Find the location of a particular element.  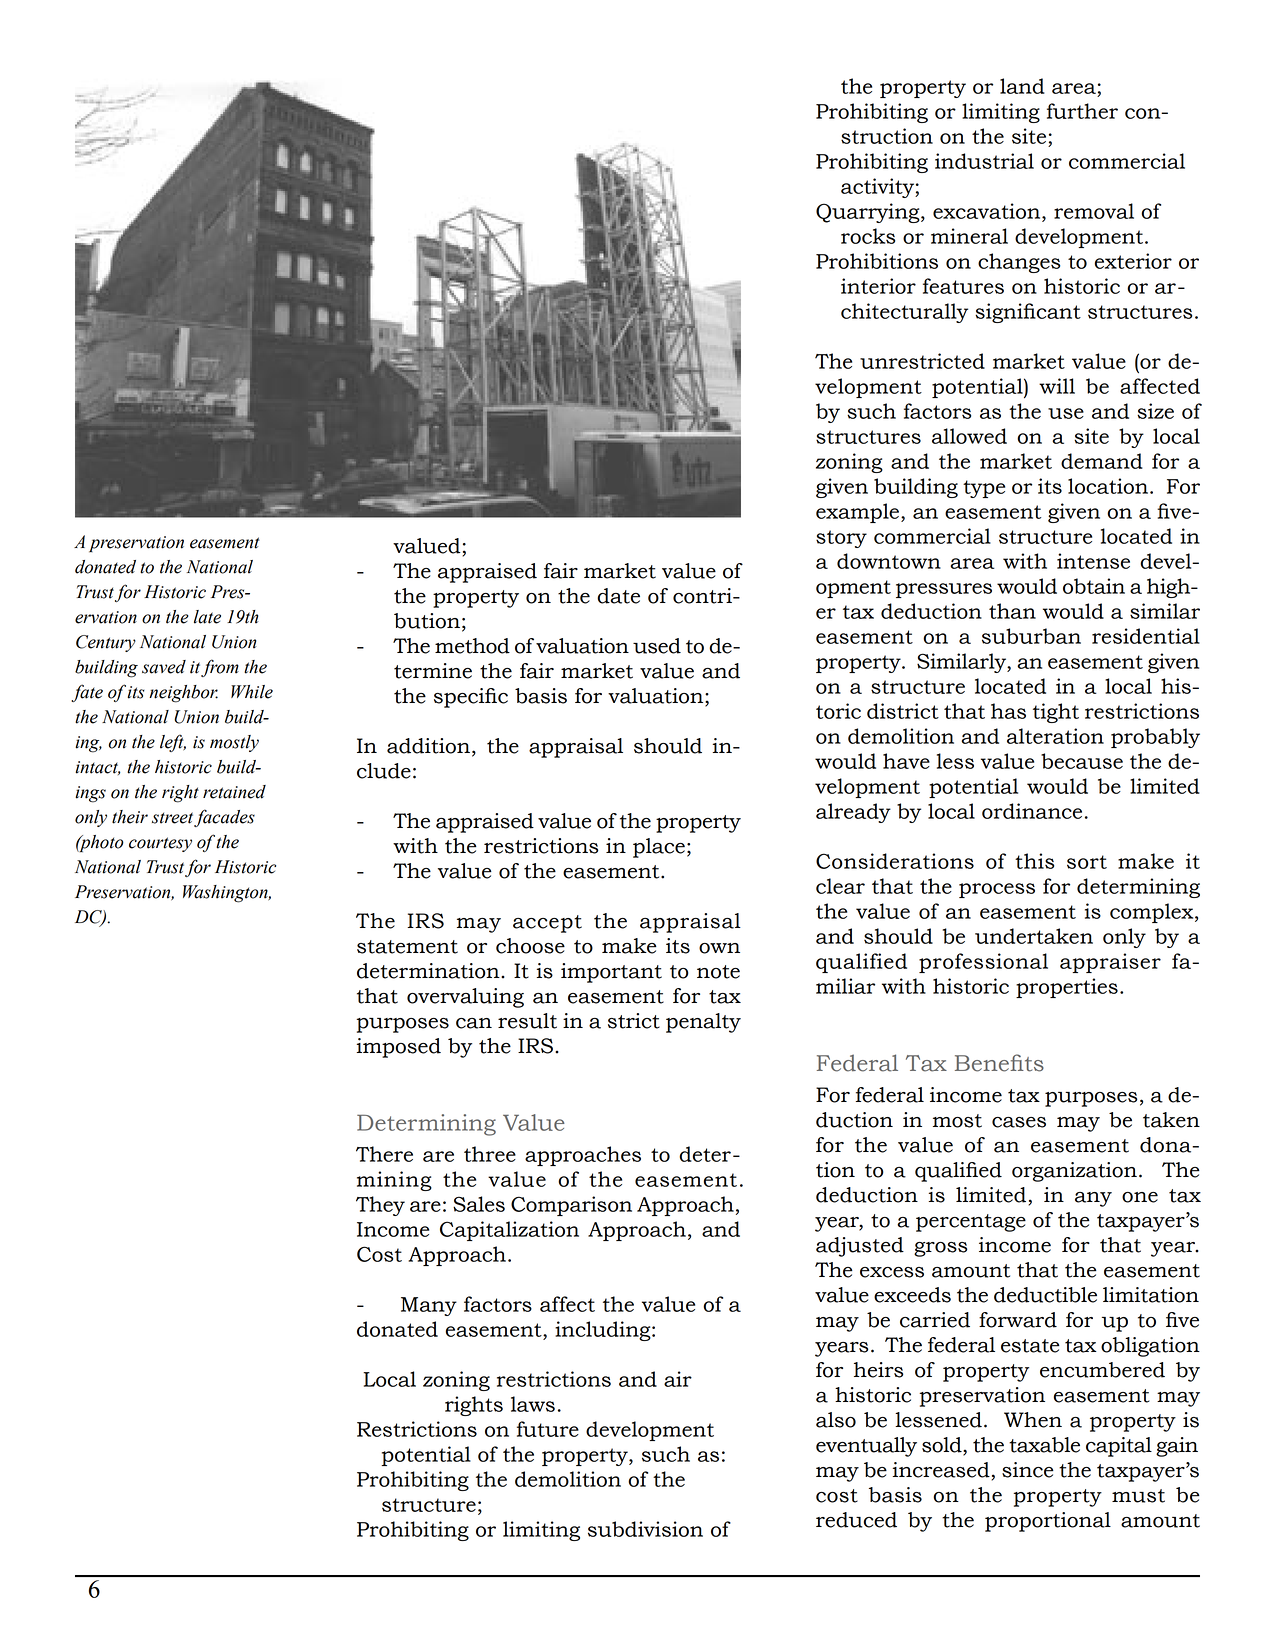

late is located at coordinates (207, 617).
